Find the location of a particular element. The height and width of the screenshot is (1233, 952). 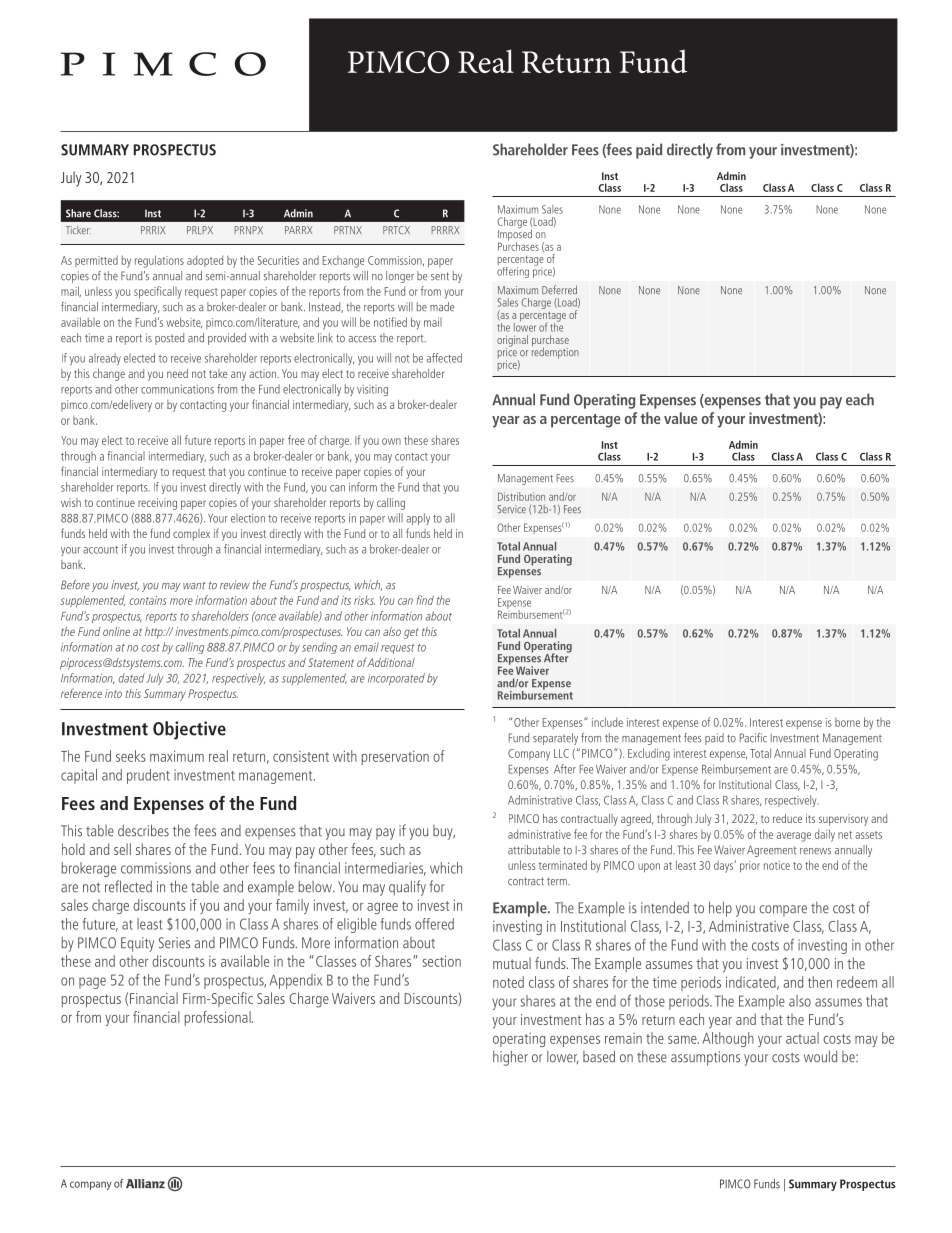

sent is located at coordinates (440, 276).
